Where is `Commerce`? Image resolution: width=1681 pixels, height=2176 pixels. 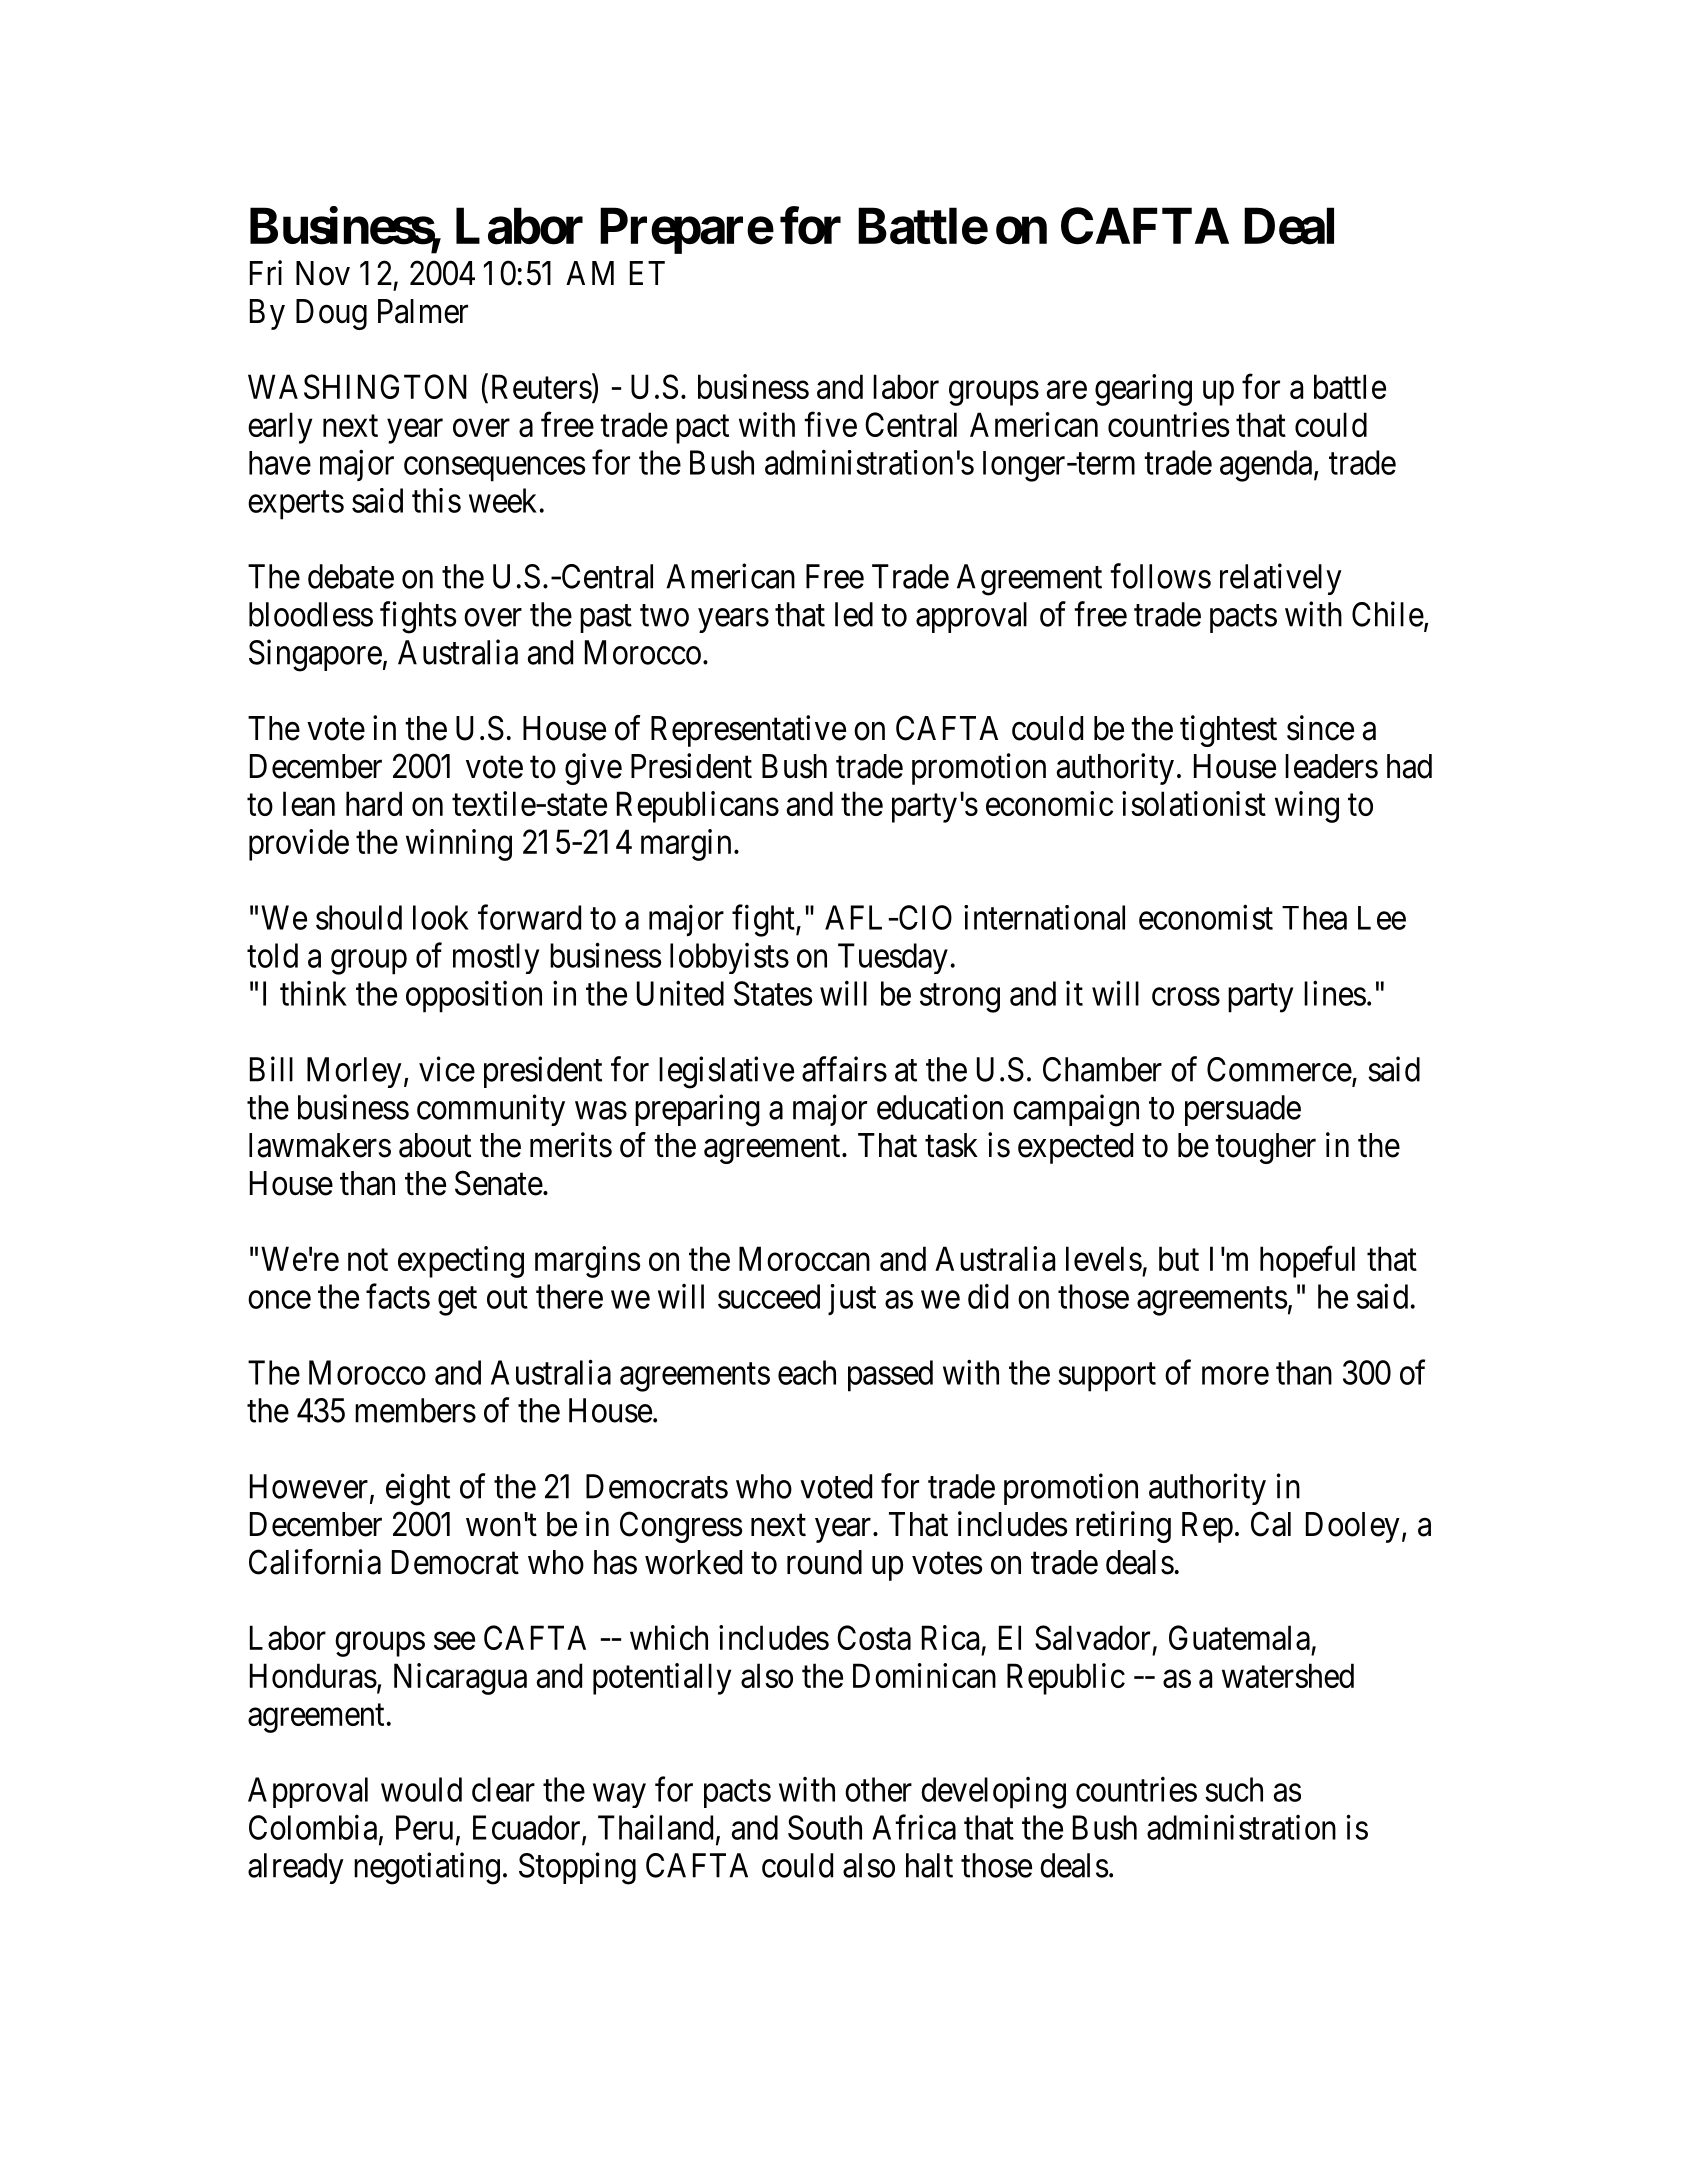
Commerce is located at coordinates (1279, 1069).
